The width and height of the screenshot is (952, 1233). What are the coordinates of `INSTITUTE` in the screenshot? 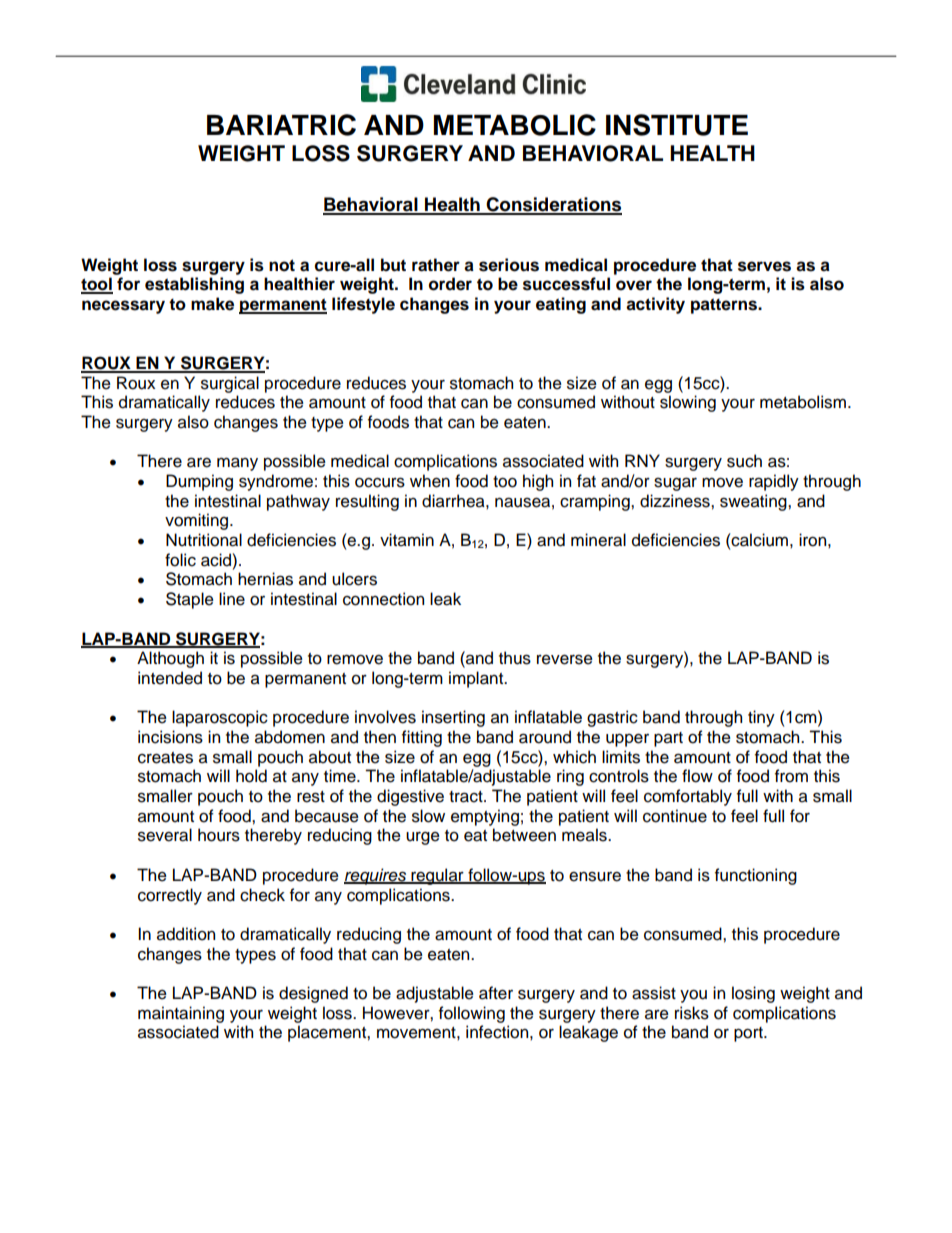 It's located at (677, 125).
